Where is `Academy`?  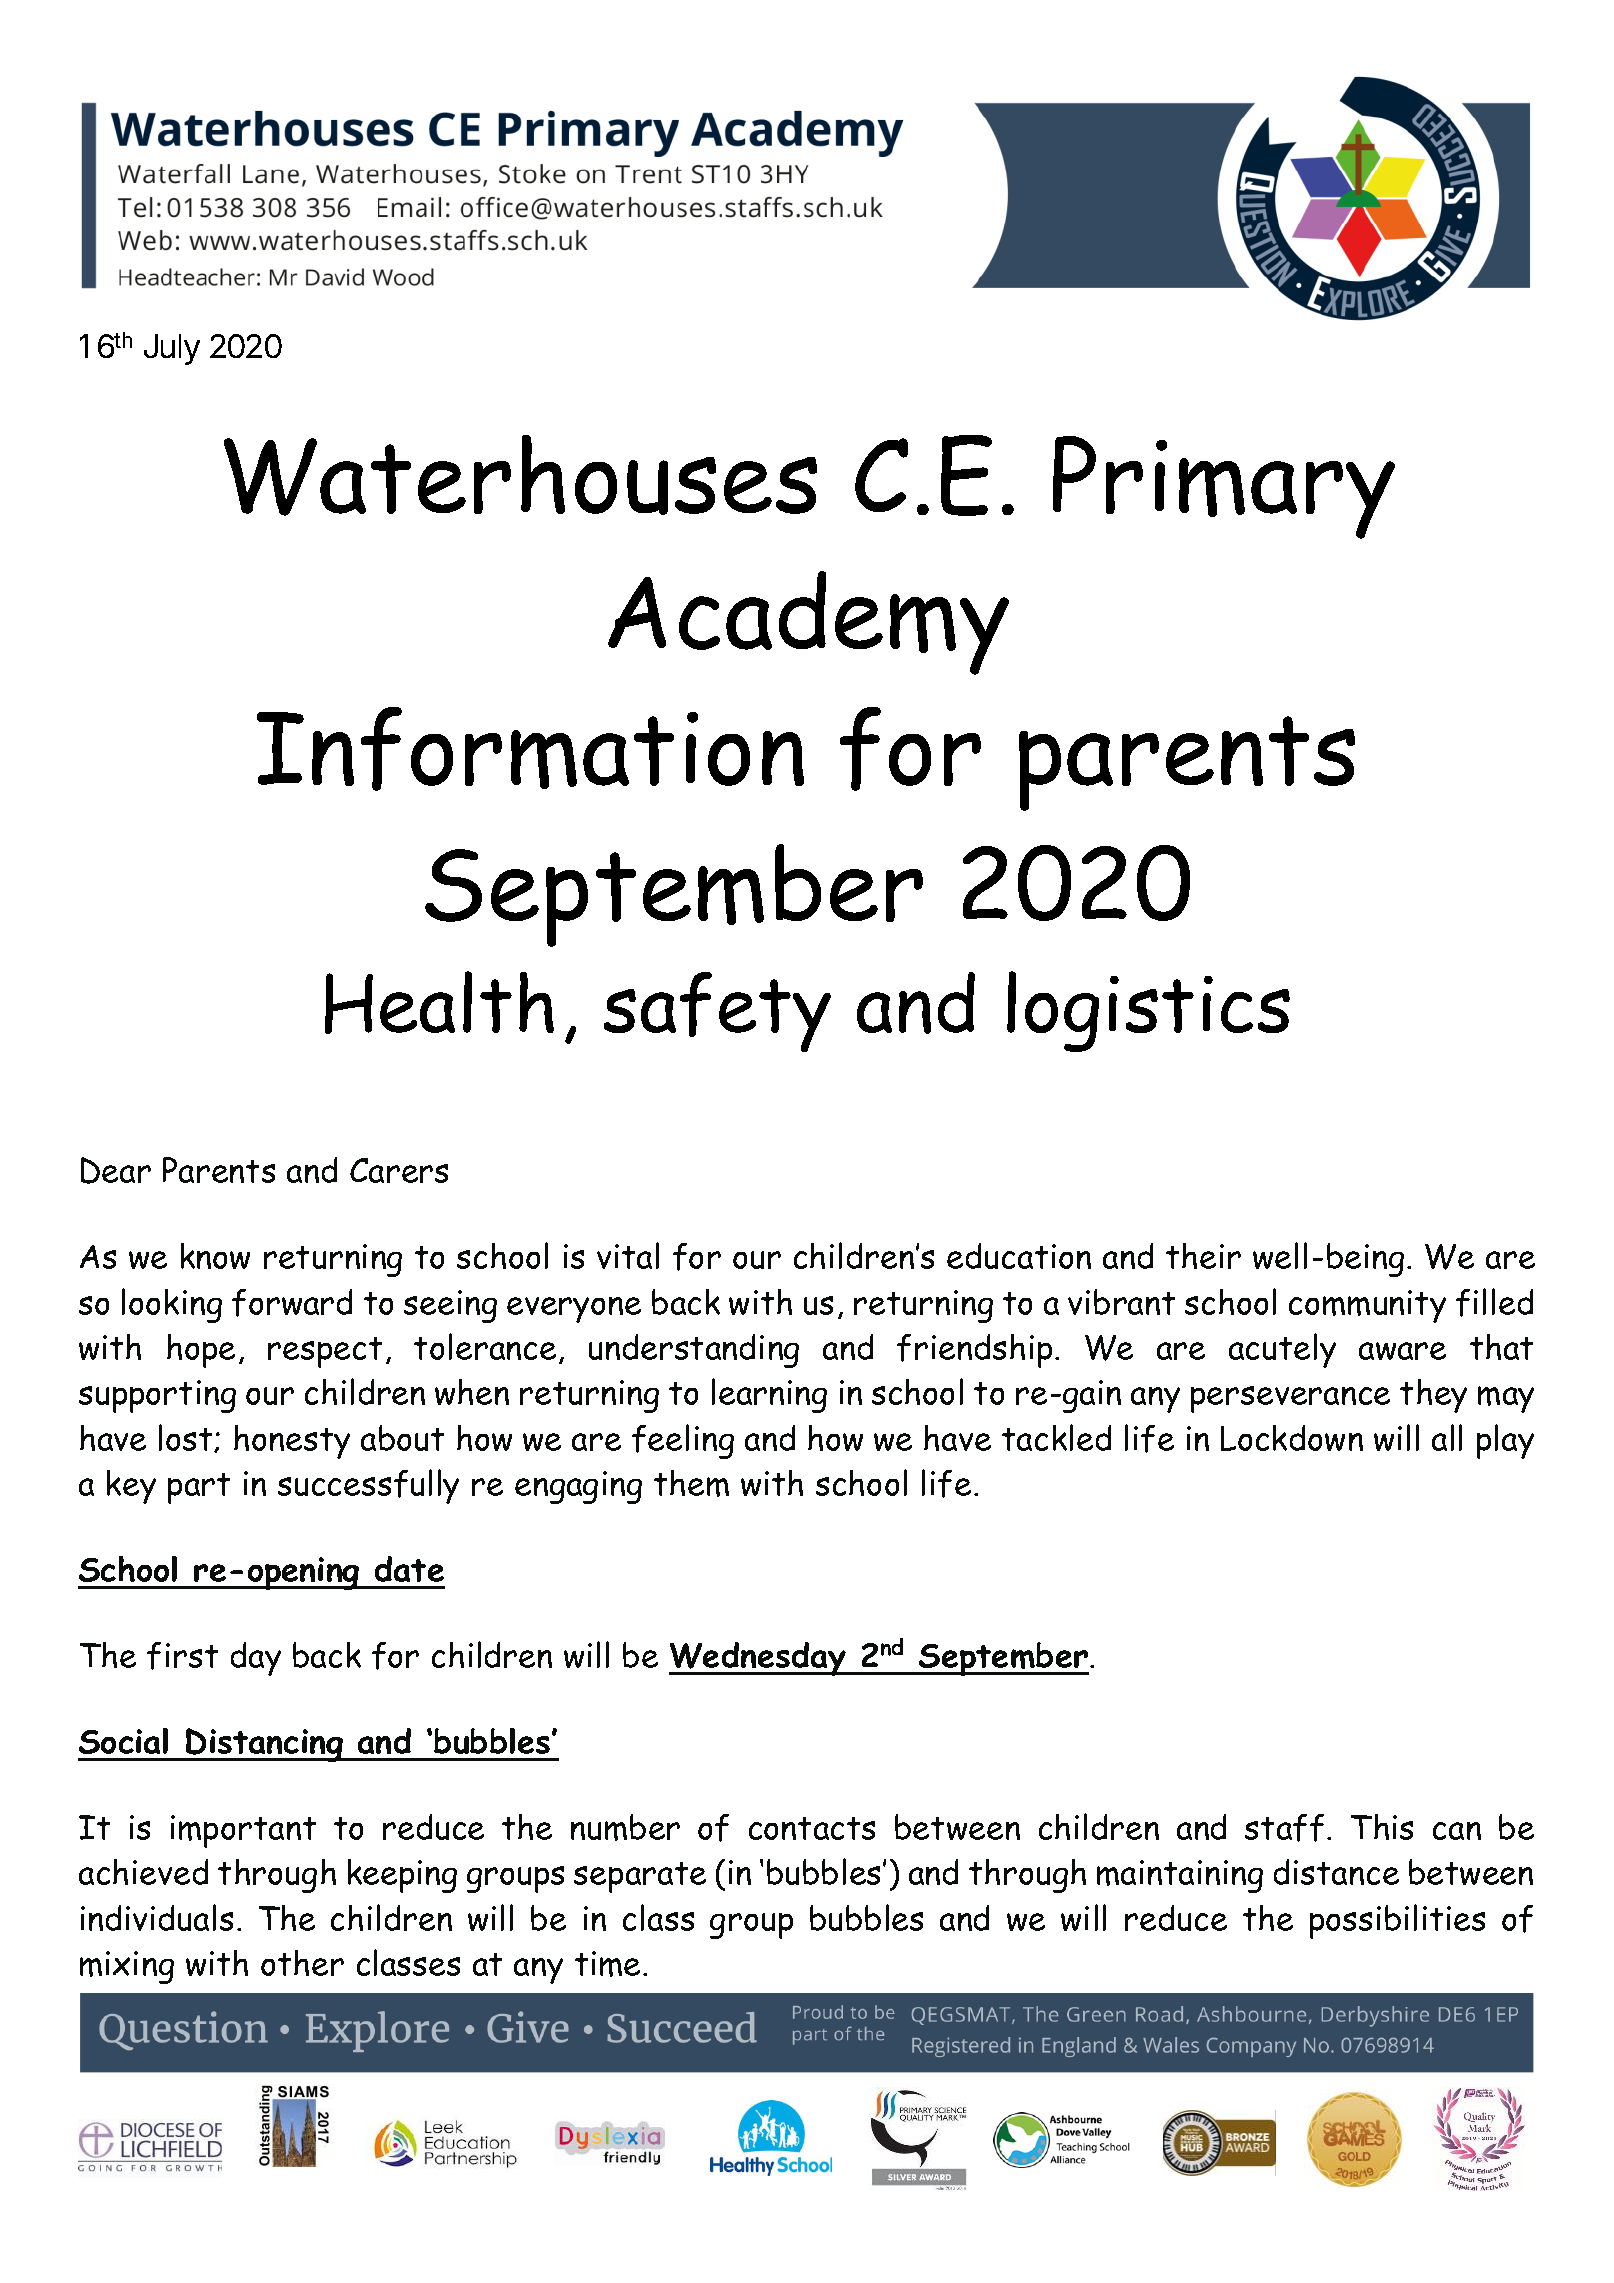 Academy is located at coordinates (808, 623).
